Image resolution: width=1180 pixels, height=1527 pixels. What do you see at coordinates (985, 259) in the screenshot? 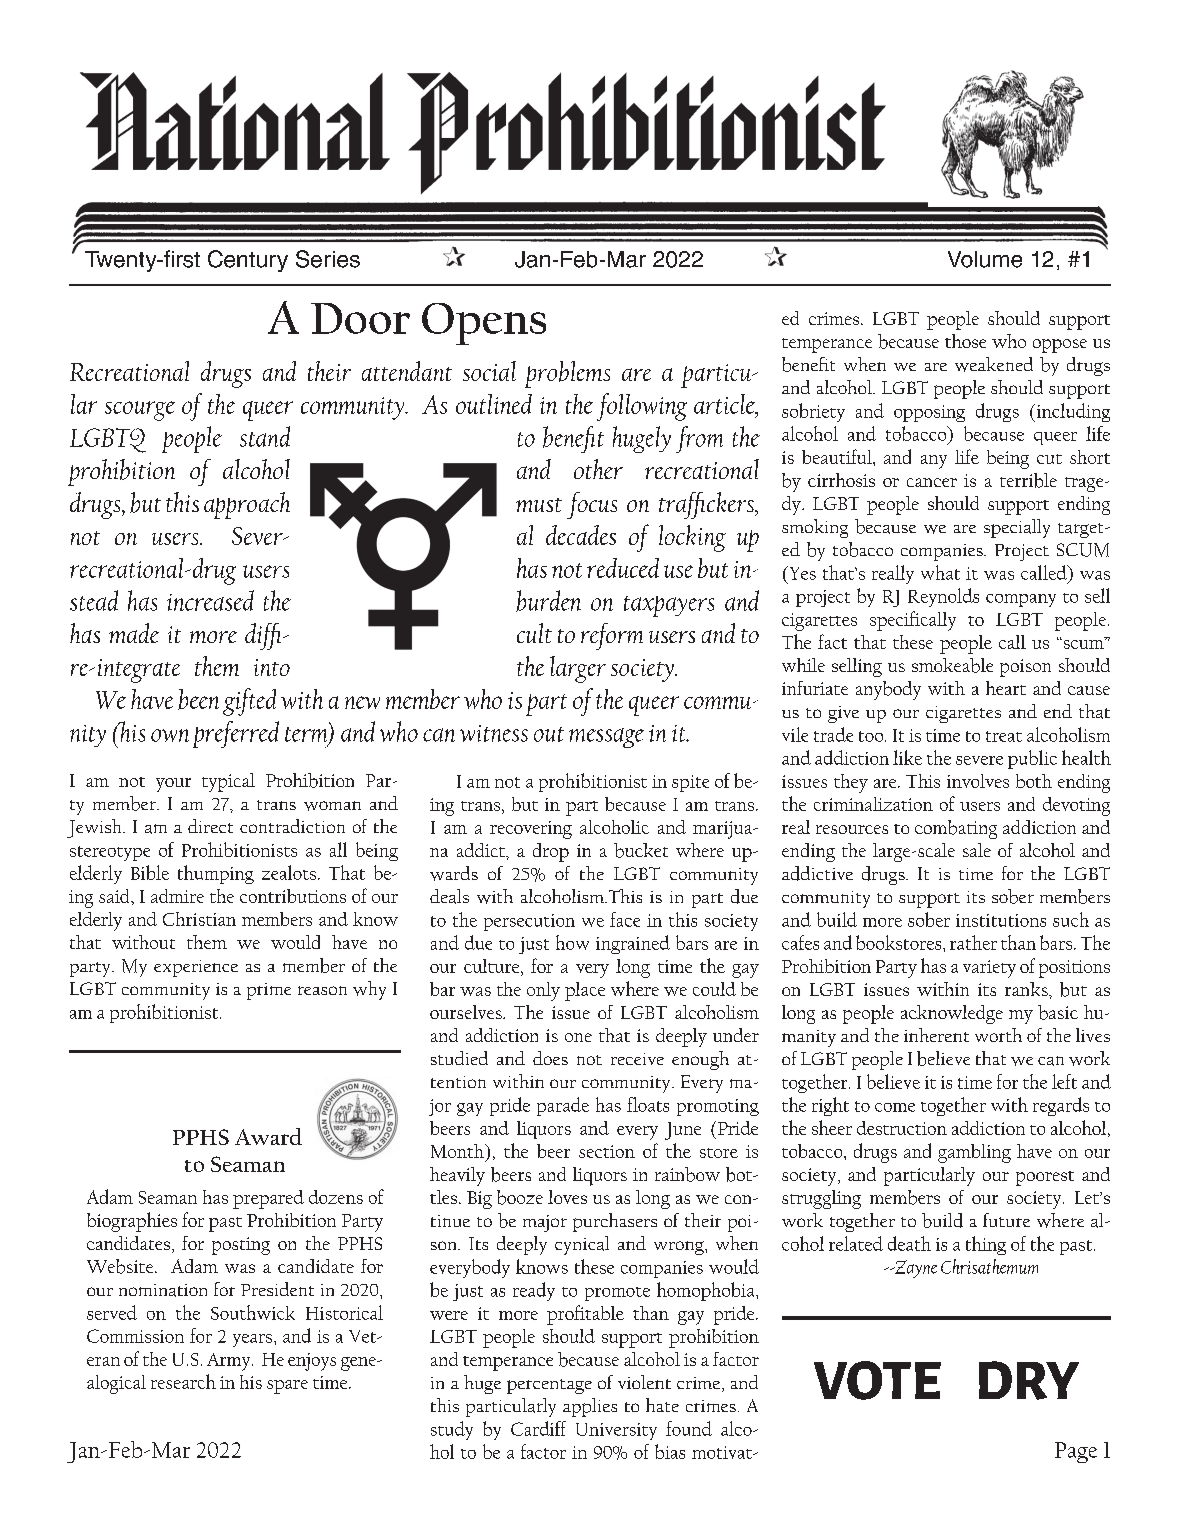
I see `Volume` at bounding box center [985, 259].
